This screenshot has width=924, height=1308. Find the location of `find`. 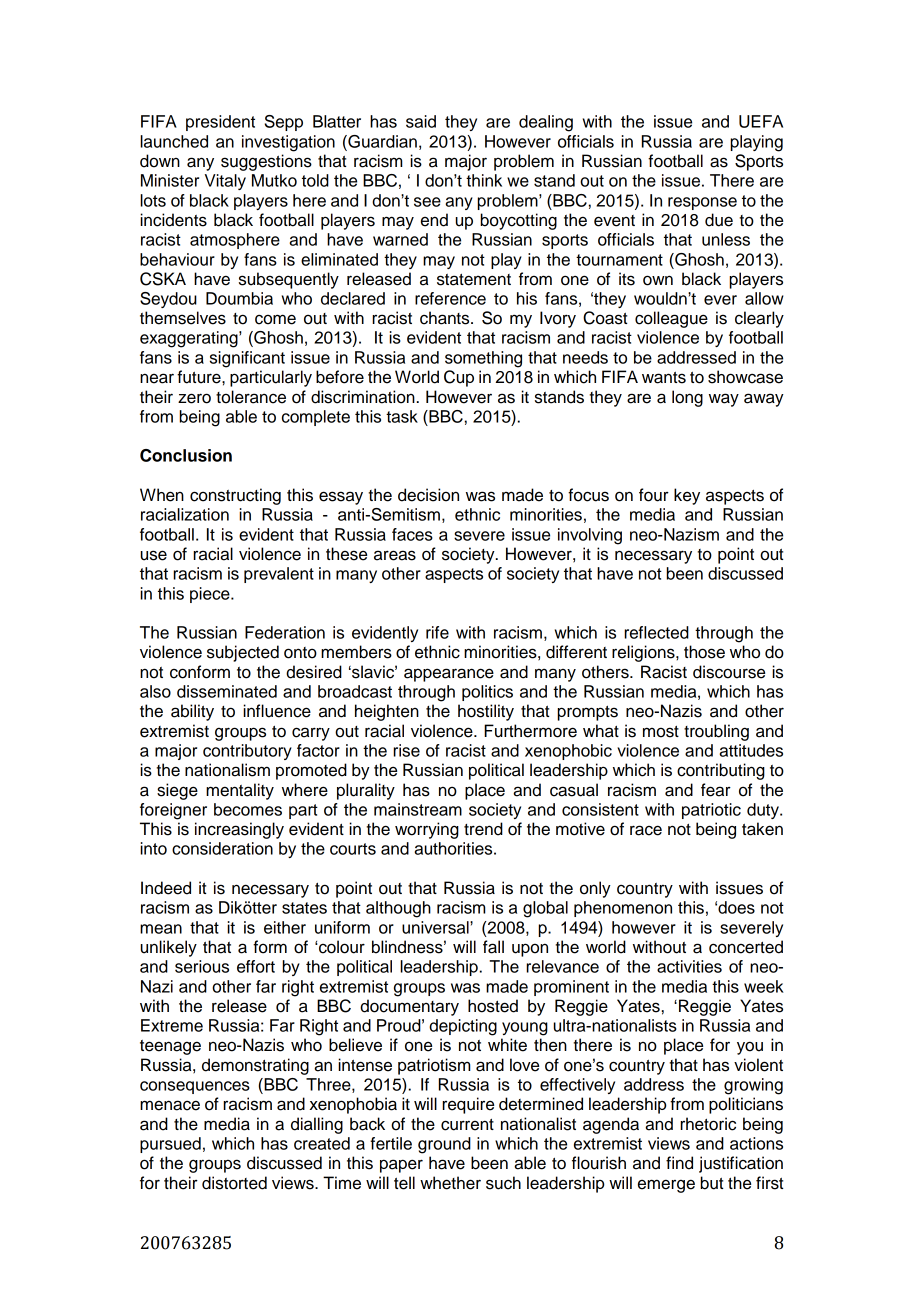

find is located at coordinates (679, 1163).
